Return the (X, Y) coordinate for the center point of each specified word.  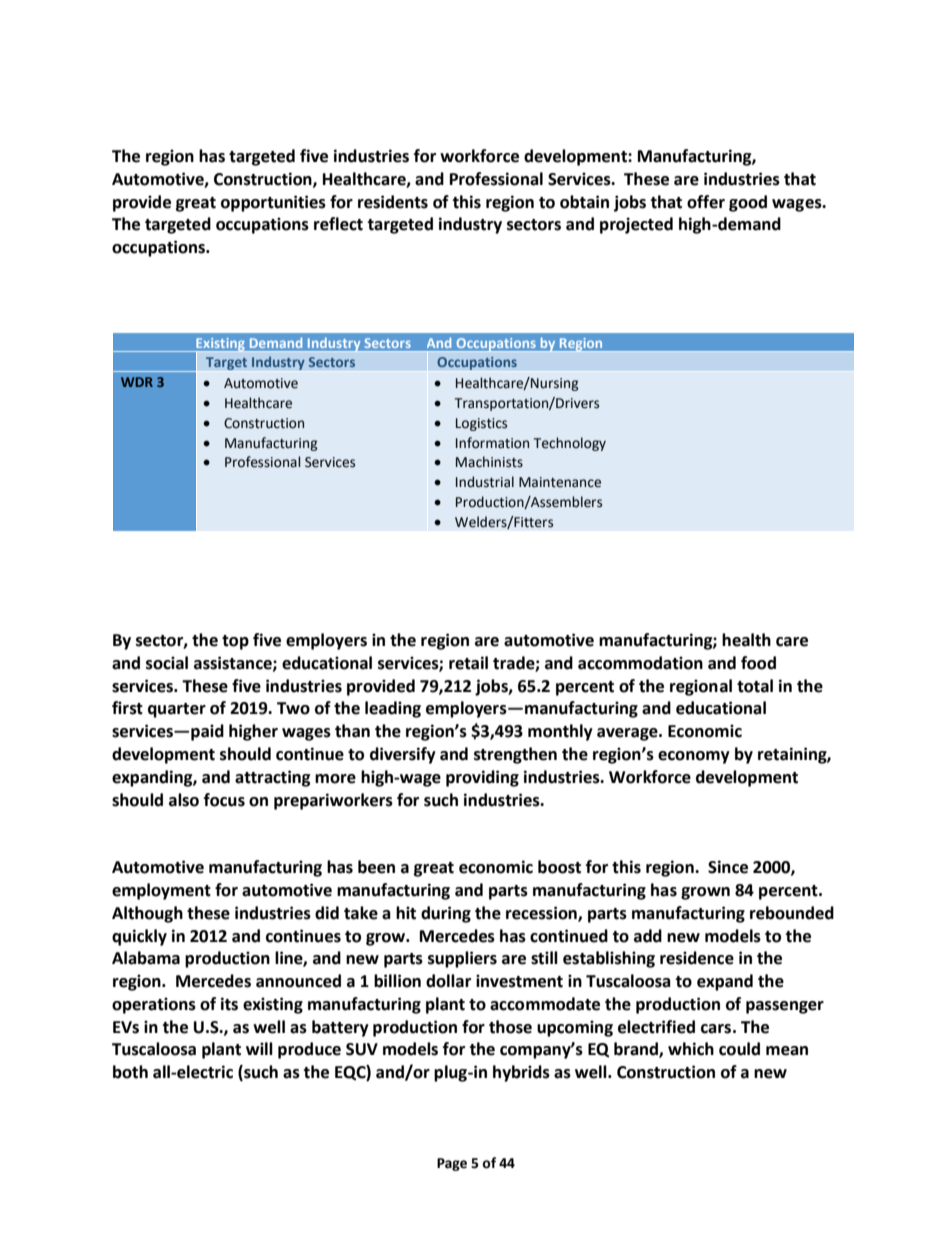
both (130, 1072)
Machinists (489, 462)
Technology (570, 444)
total (755, 686)
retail (468, 663)
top (235, 642)
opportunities (273, 203)
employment (161, 891)
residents (393, 202)
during (446, 914)
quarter (177, 710)
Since (728, 867)
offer (706, 202)
